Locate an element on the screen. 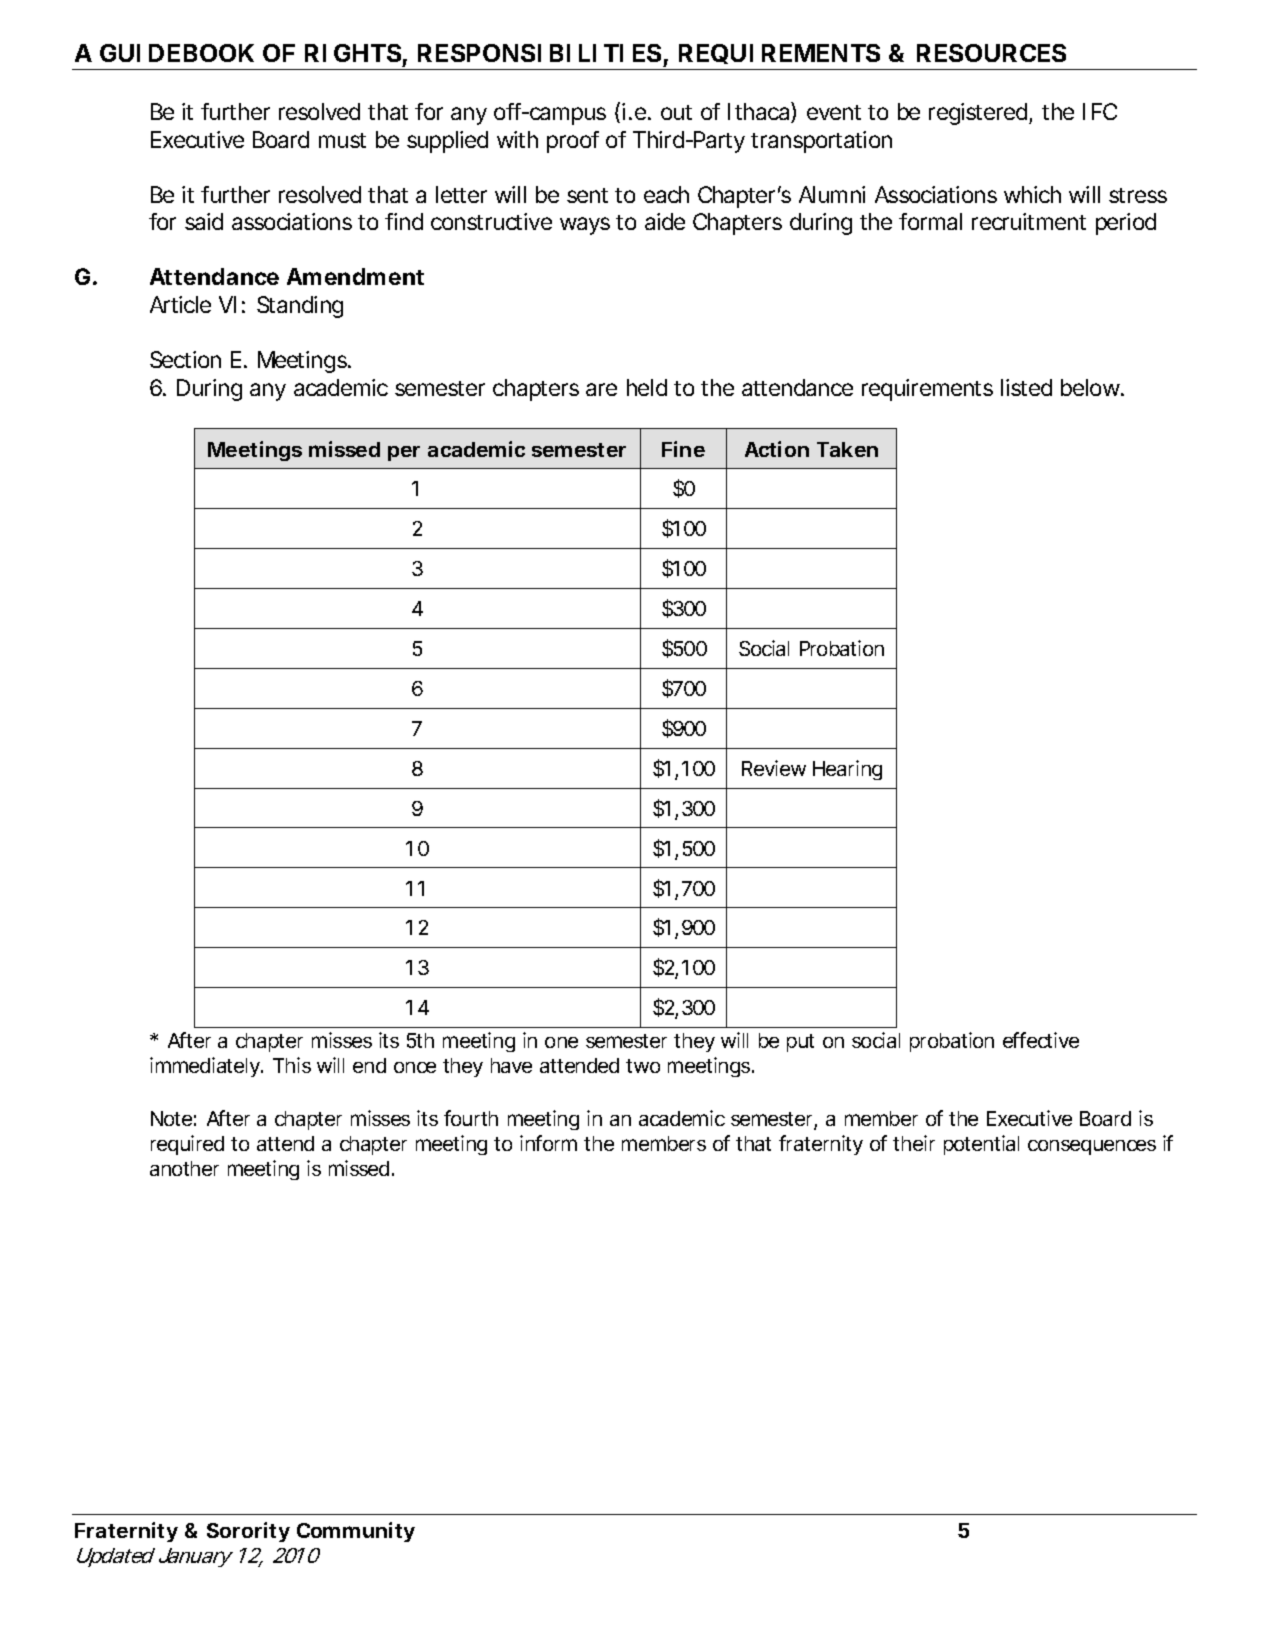 Image resolution: width=1269 pixels, height=1642 pixels. must is located at coordinates (342, 140).
